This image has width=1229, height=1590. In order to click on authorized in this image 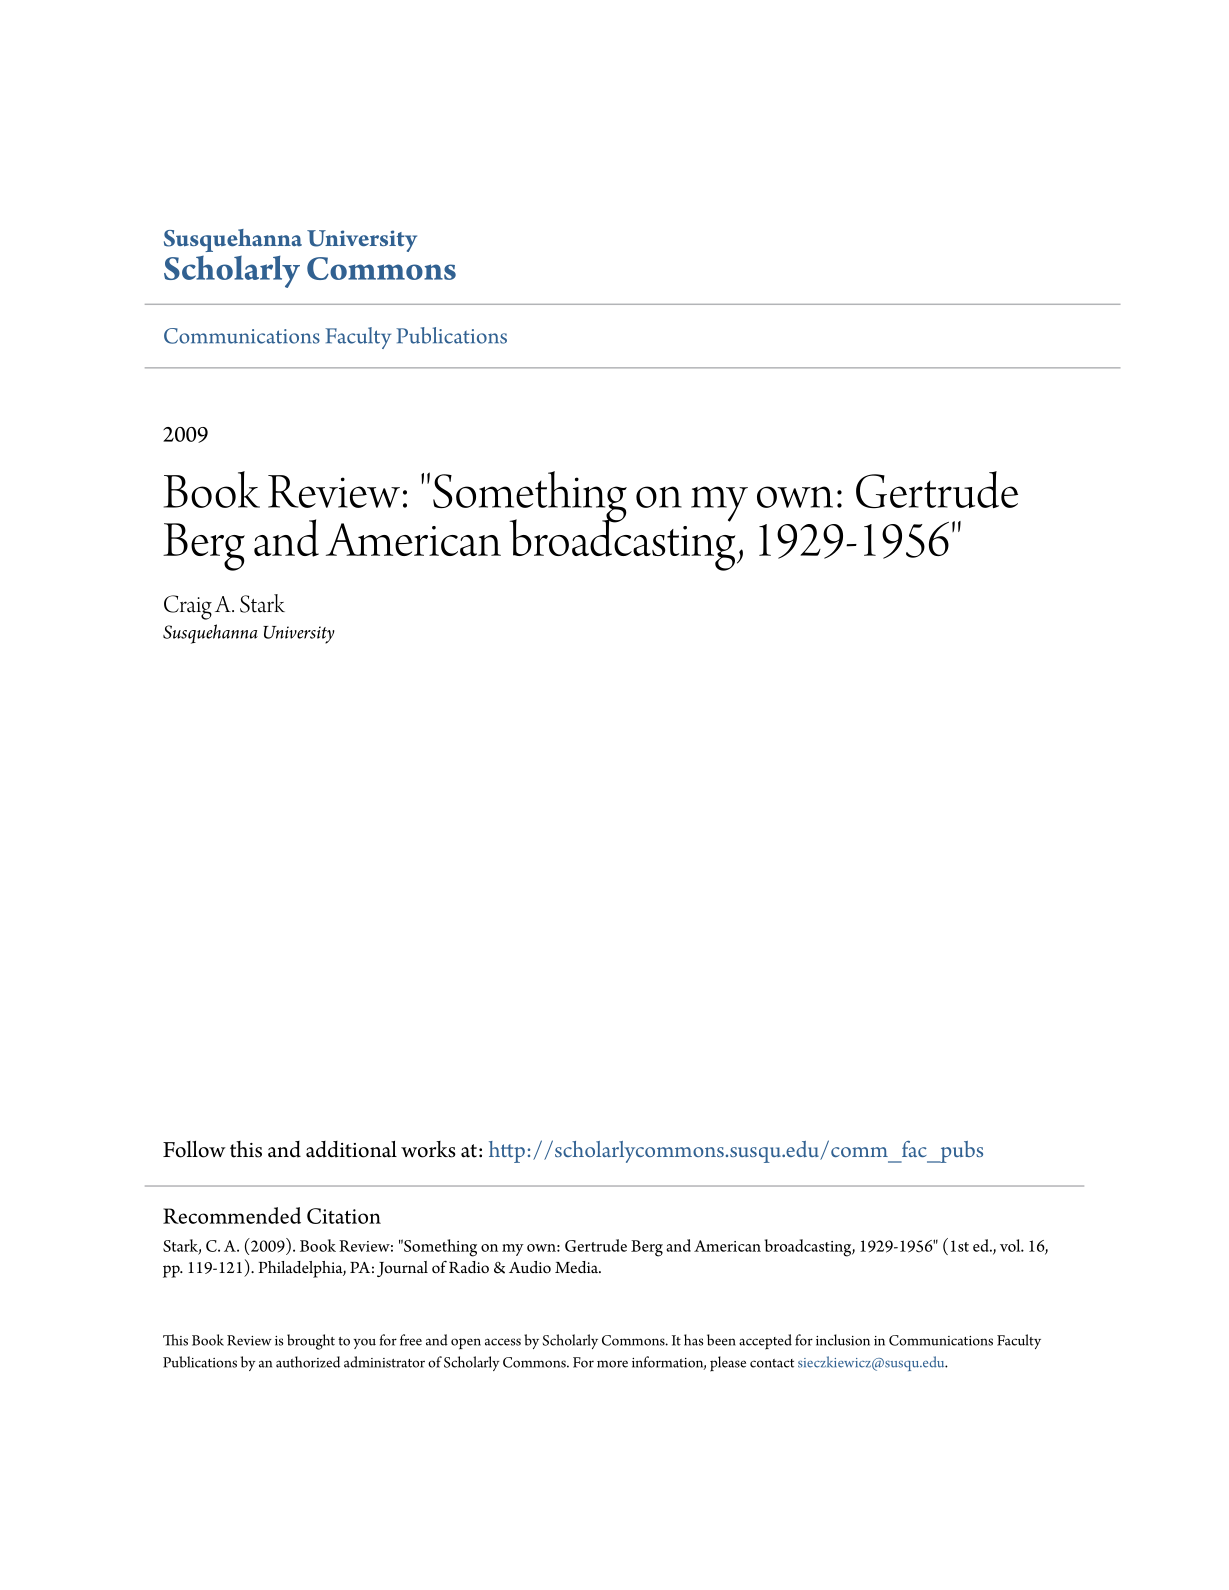, I will do `click(308, 1362)`.
